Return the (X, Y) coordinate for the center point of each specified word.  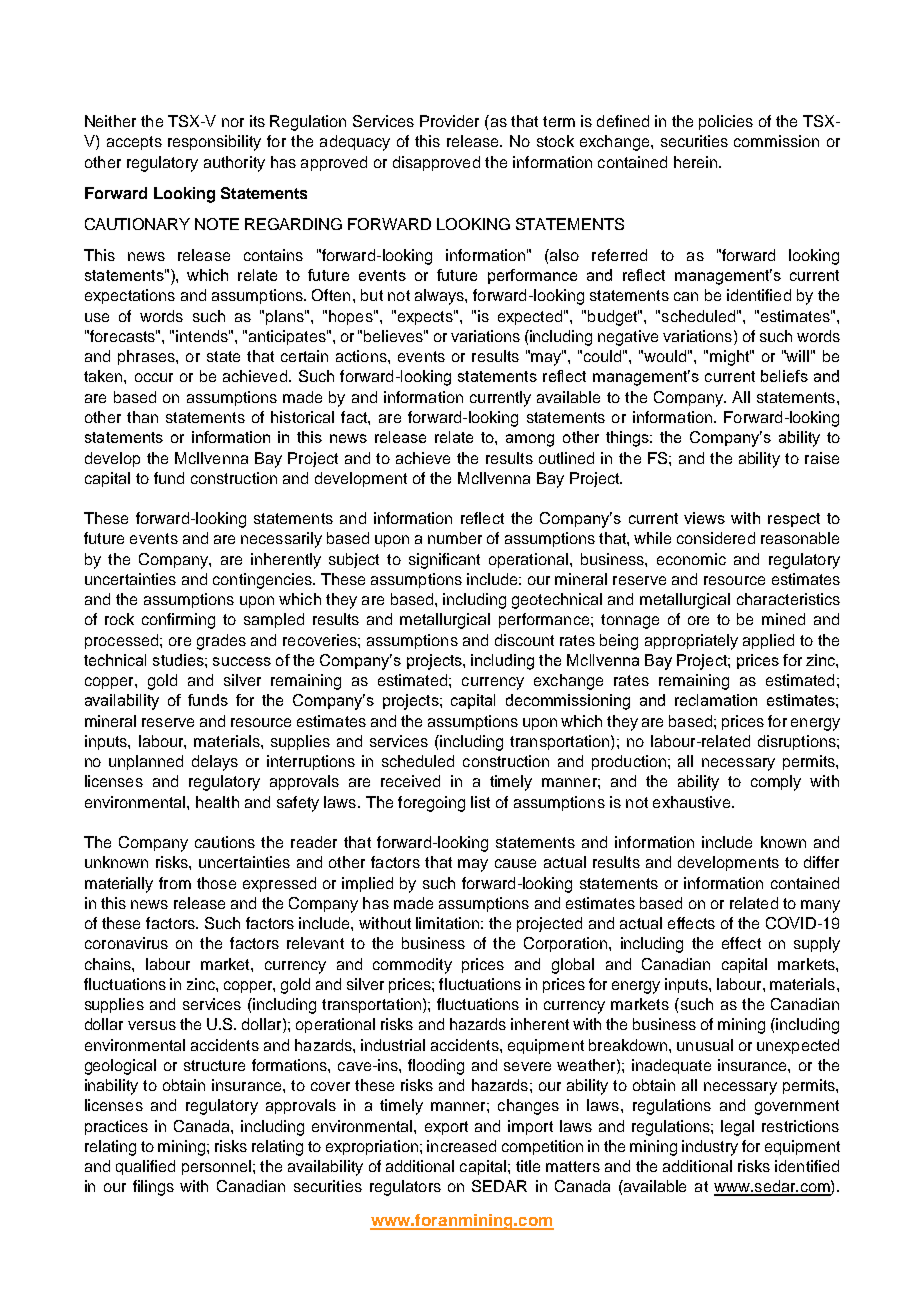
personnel (216, 1167)
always (440, 297)
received (410, 781)
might (730, 358)
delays (215, 763)
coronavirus (126, 943)
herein (697, 162)
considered (716, 538)
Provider (449, 121)
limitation (447, 923)
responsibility (214, 143)
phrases (147, 357)
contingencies (263, 581)
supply (817, 945)
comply (776, 783)
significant (444, 561)
